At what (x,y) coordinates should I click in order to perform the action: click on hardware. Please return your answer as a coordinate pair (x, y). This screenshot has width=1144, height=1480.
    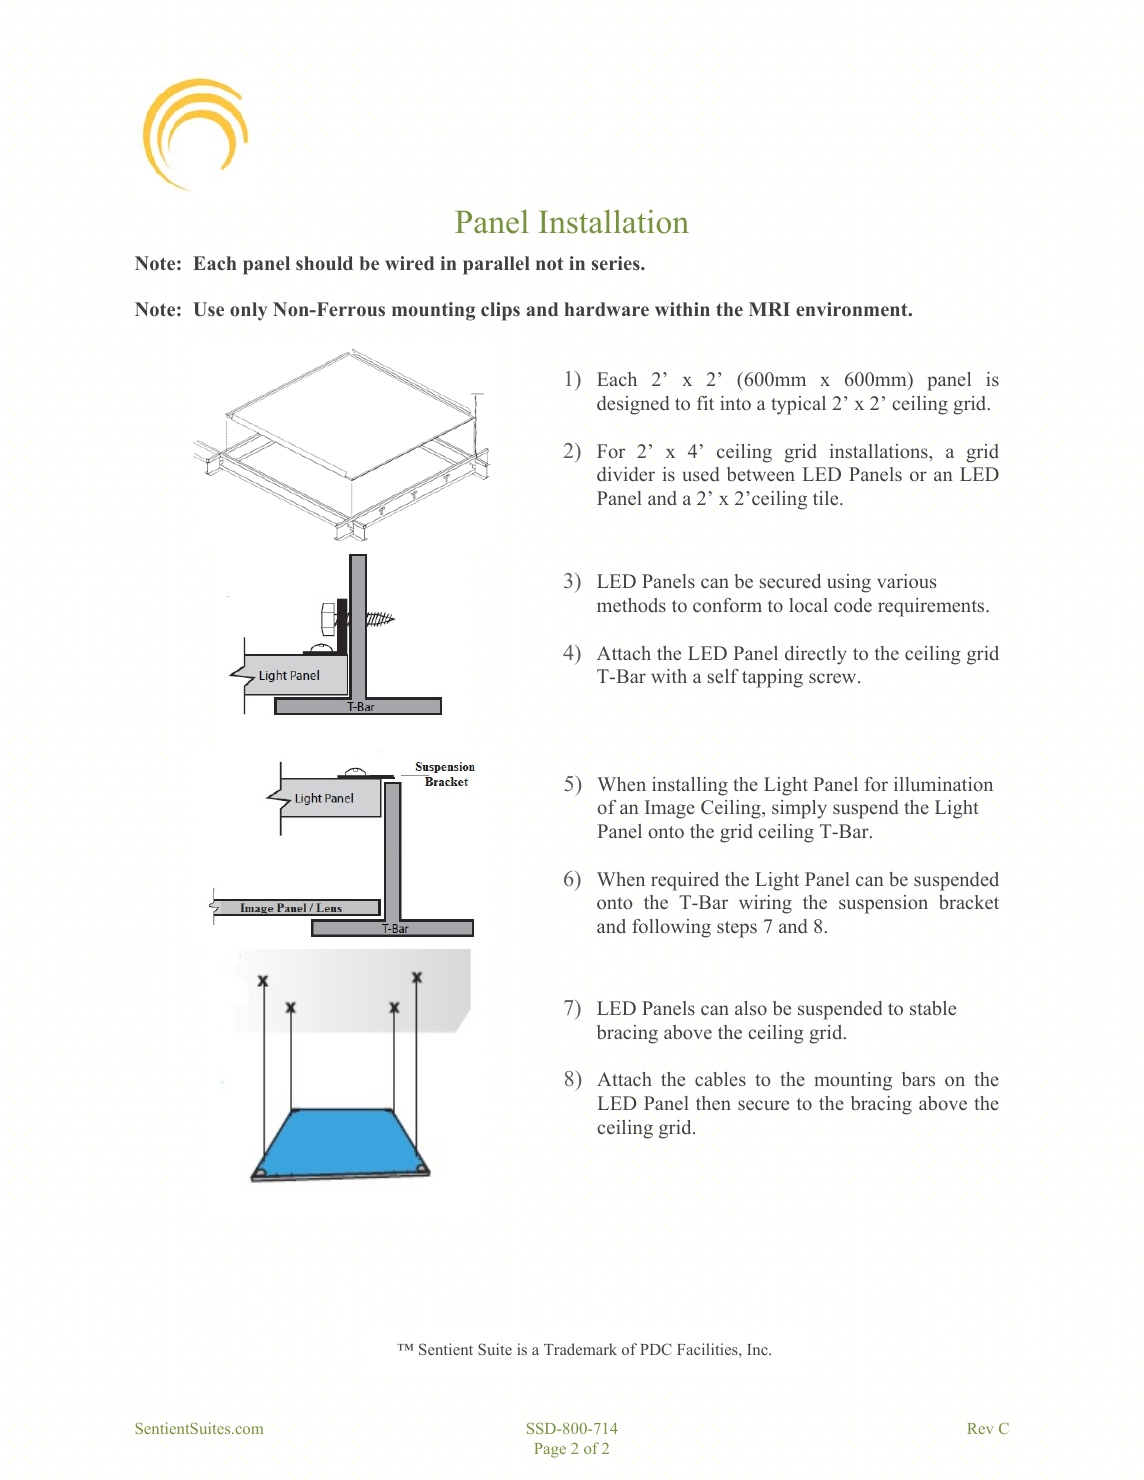
    Looking at the image, I should click on (607, 309).
